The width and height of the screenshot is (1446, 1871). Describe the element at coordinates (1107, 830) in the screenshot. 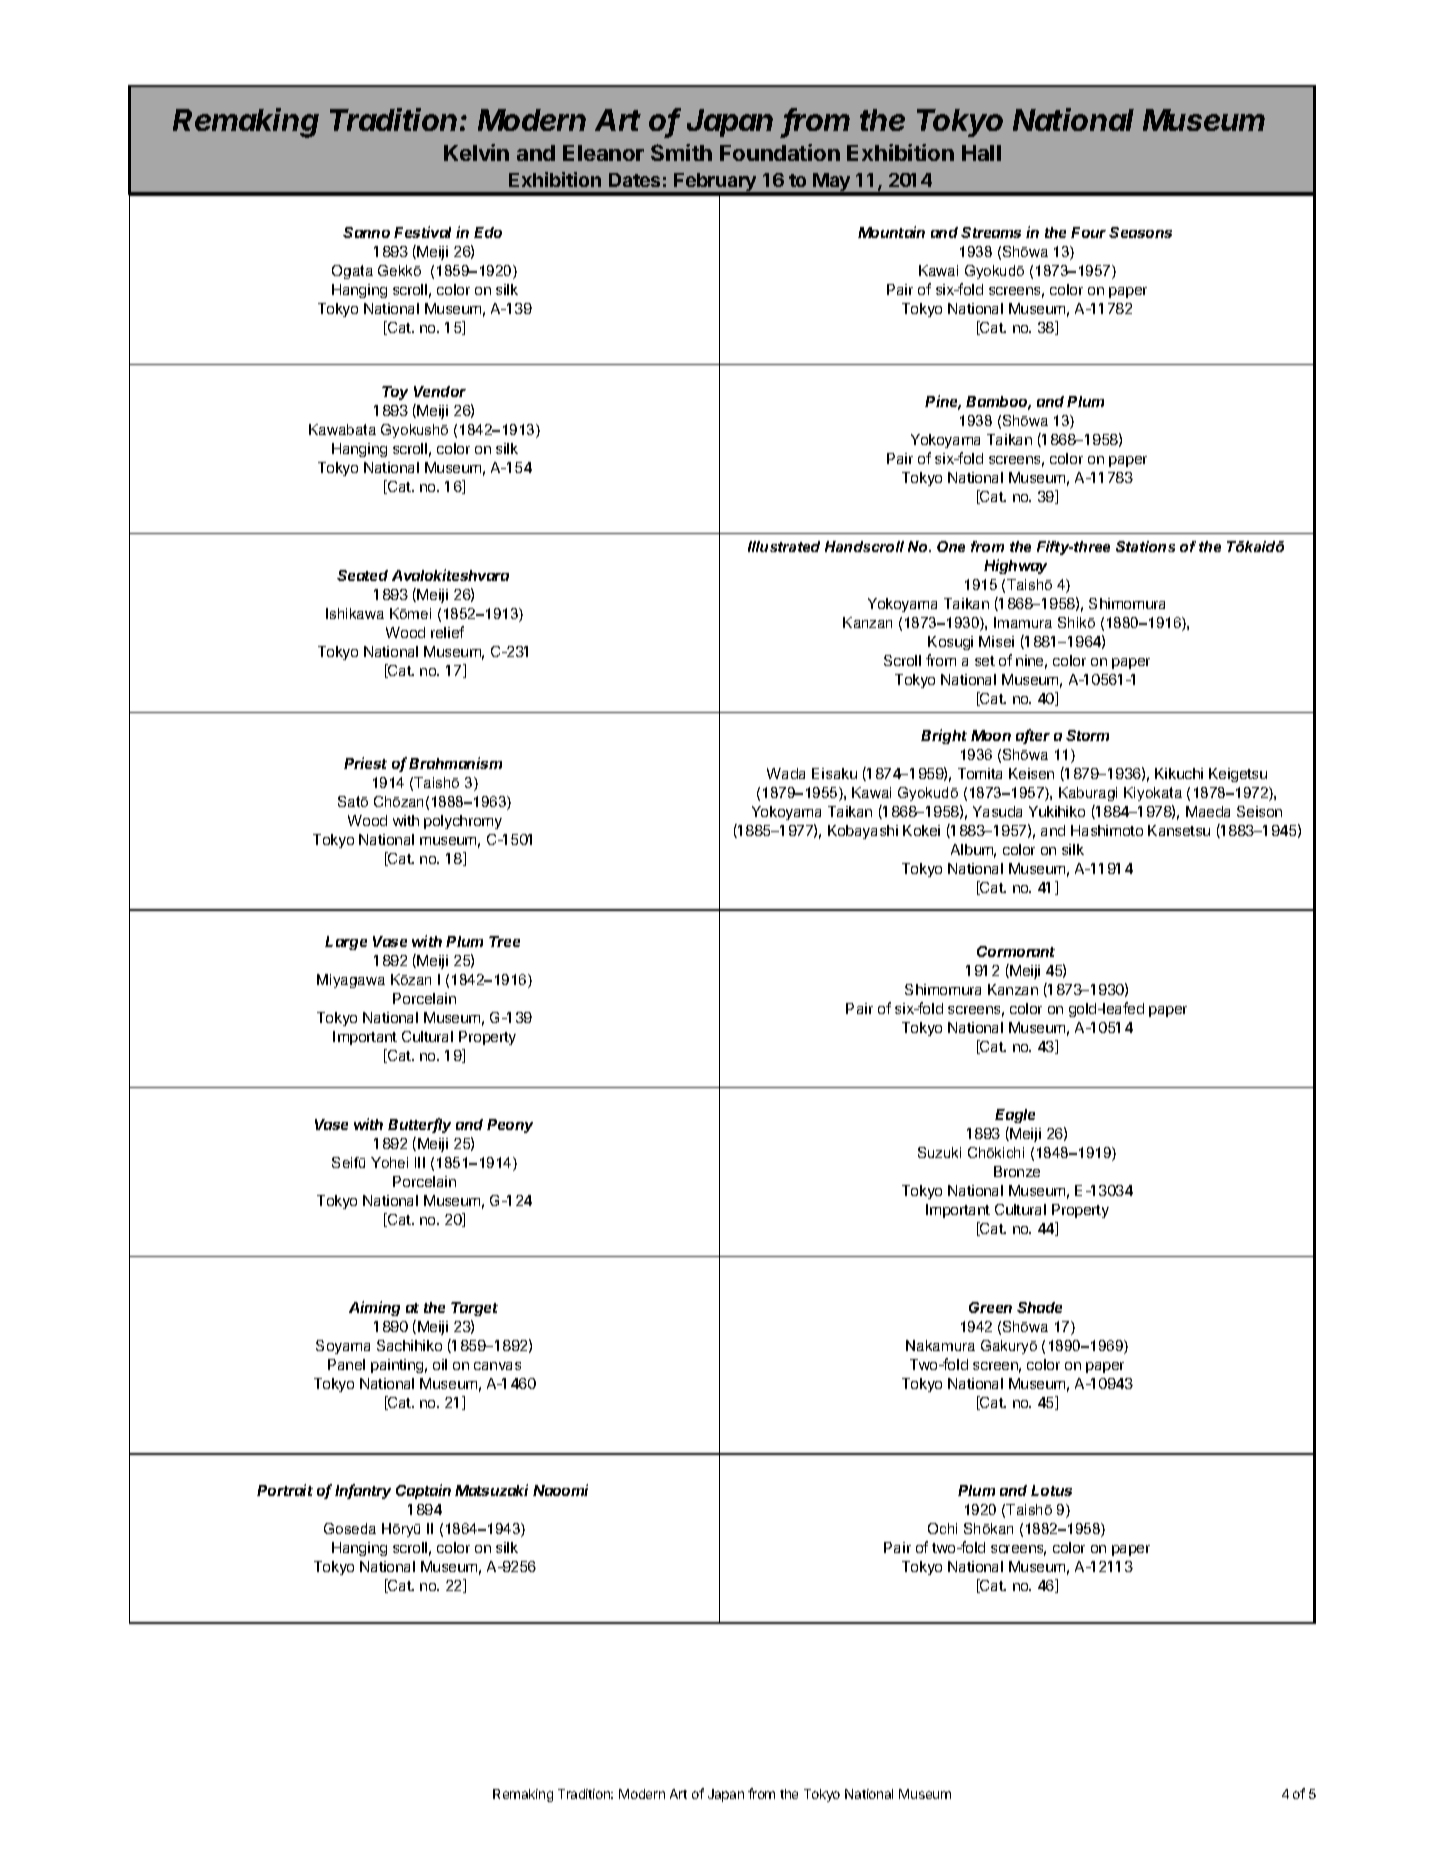

I see `Hashimoto` at that location.
